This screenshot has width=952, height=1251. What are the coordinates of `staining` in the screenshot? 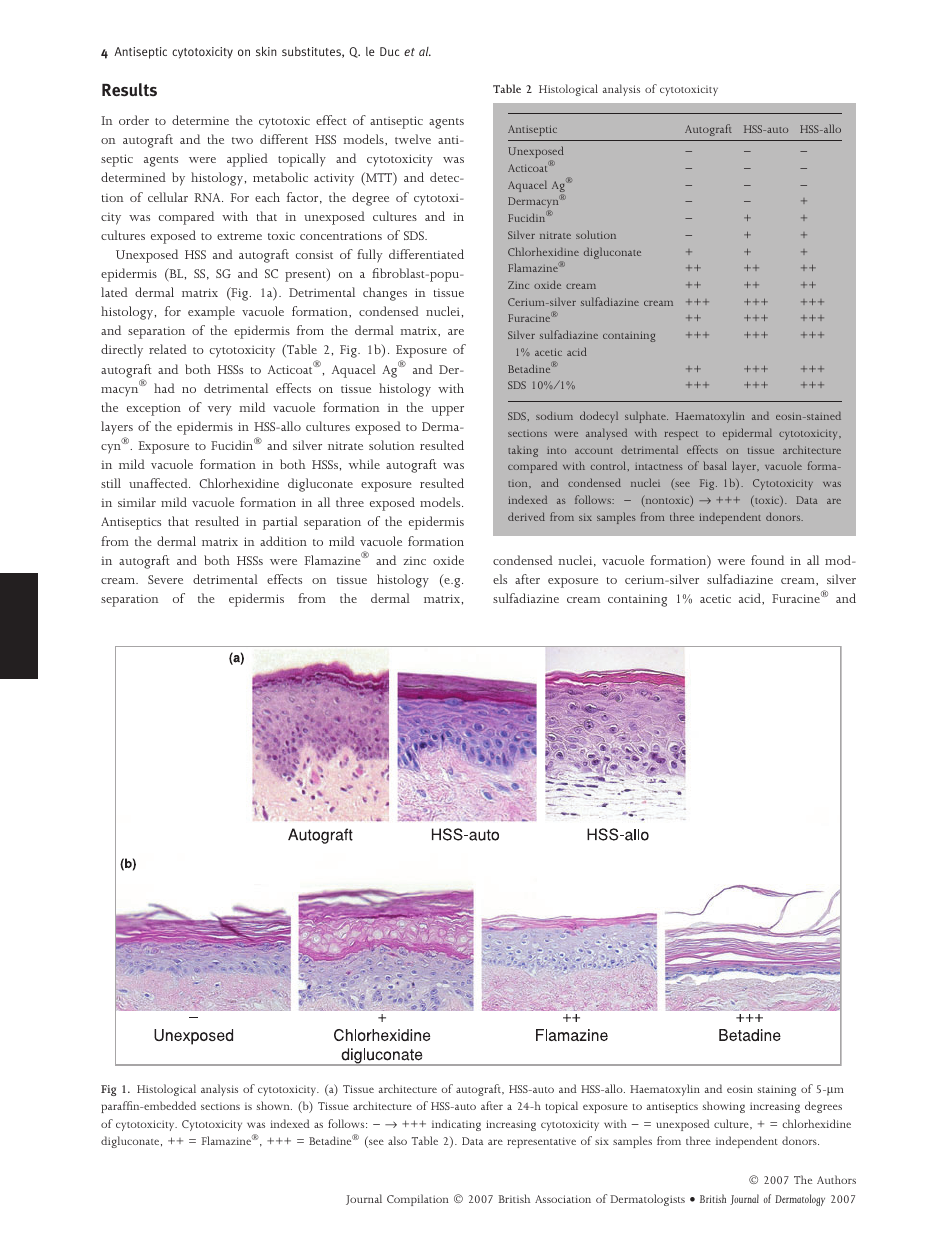 It's located at (777, 1090).
